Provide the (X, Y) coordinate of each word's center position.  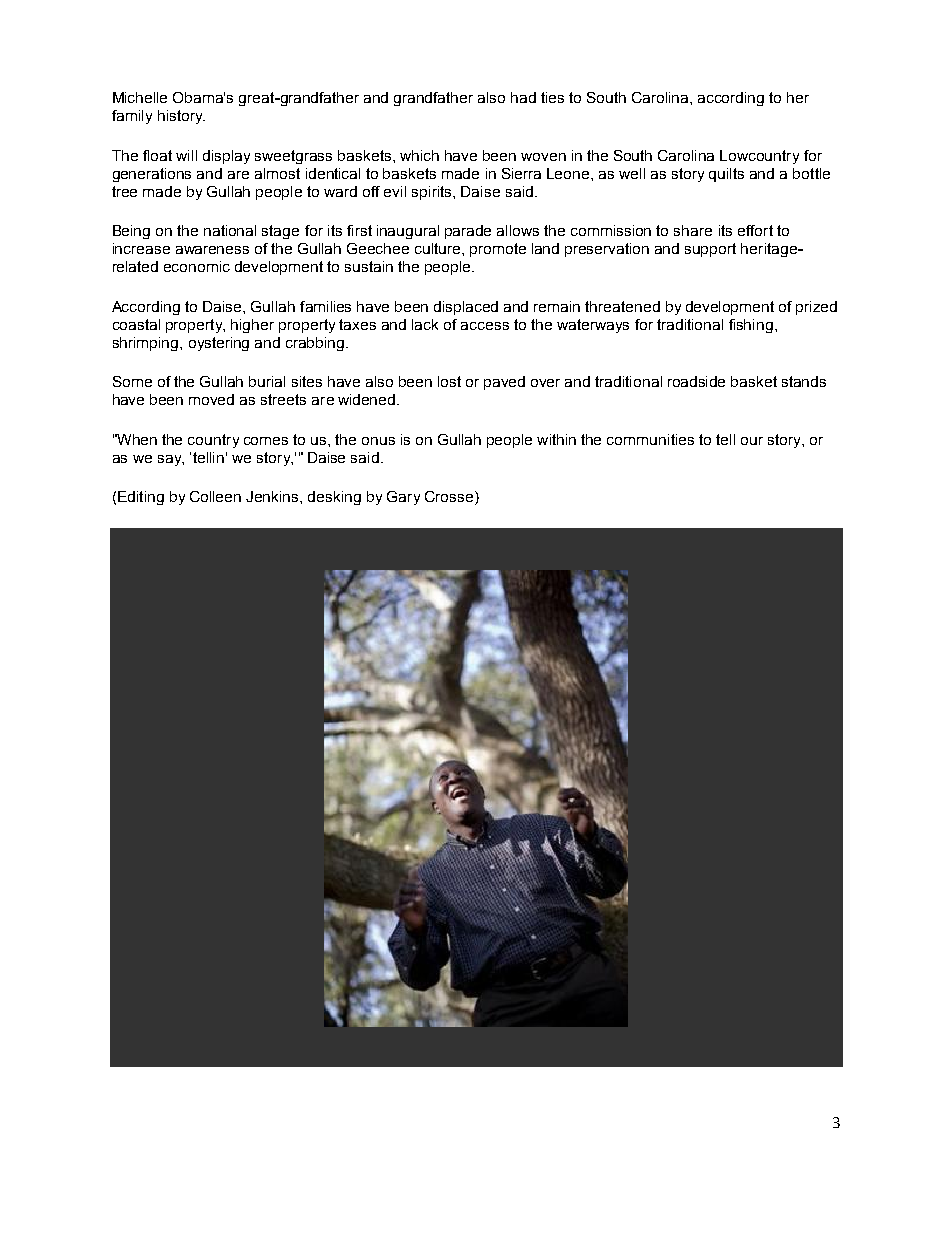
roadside (696, 381)
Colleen (215, 496)
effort (755, 230)
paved (504, 383)
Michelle (140, 97)
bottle (811, 173)
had (523, 97)
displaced (466, 308)
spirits (433, 193)
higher (252, 326)
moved (211, 399)
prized (816, 308)
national (230, 230)
